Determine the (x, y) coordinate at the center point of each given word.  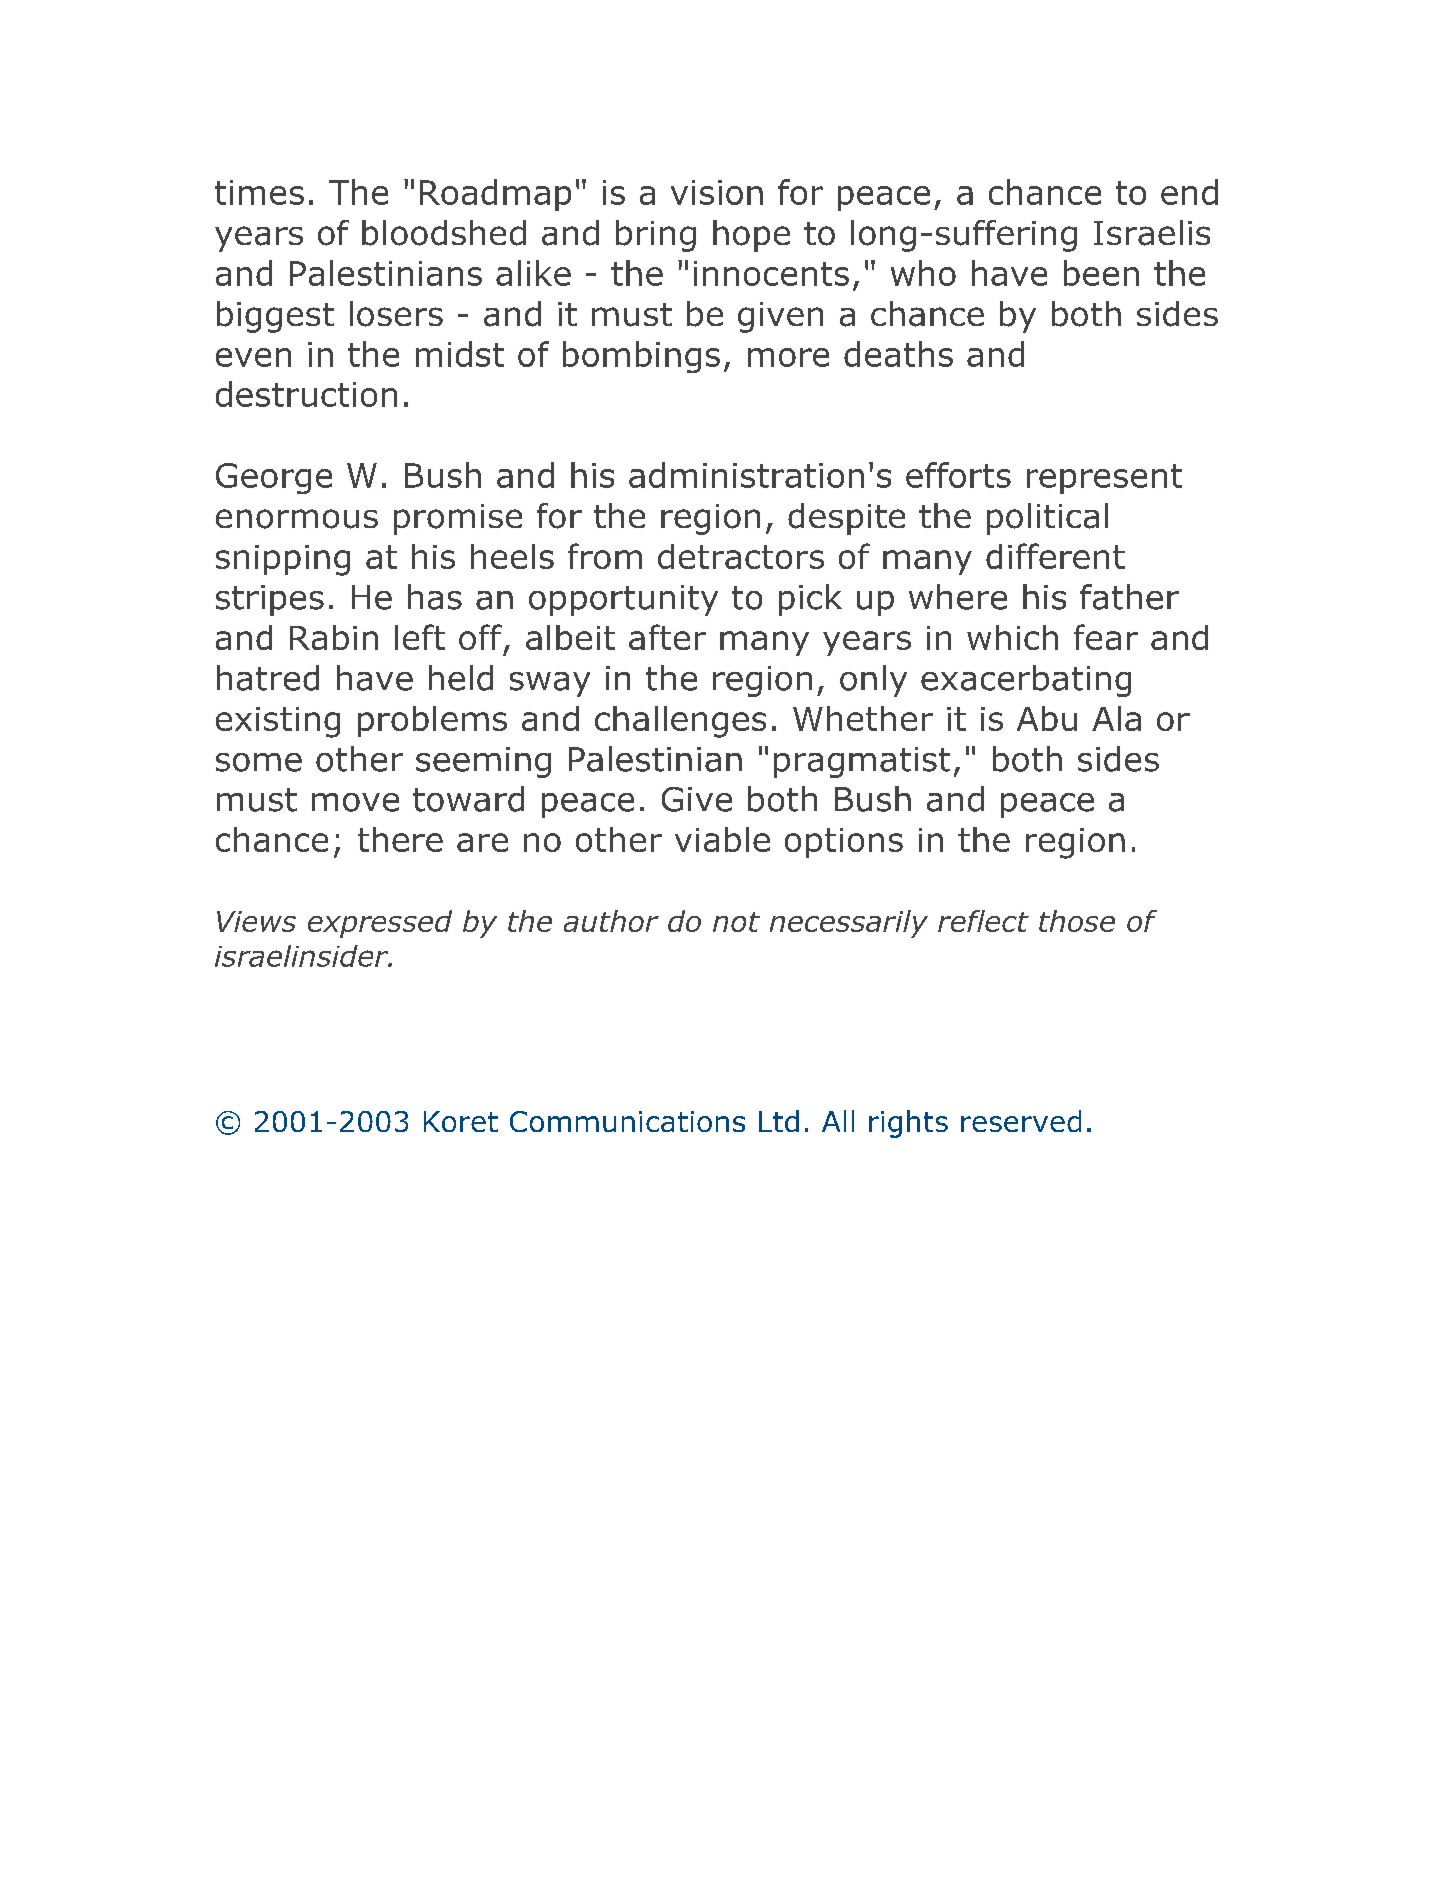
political (1047, 519)
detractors (741, 556)
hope (751, 236)
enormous (297, 519)
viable (722, 839)
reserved (1021, 1121)
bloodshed (444, 233)
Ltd (779, 1121)
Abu (1047, 718)
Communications (627, 1121)
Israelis (1152, 233)
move (355, 802)
